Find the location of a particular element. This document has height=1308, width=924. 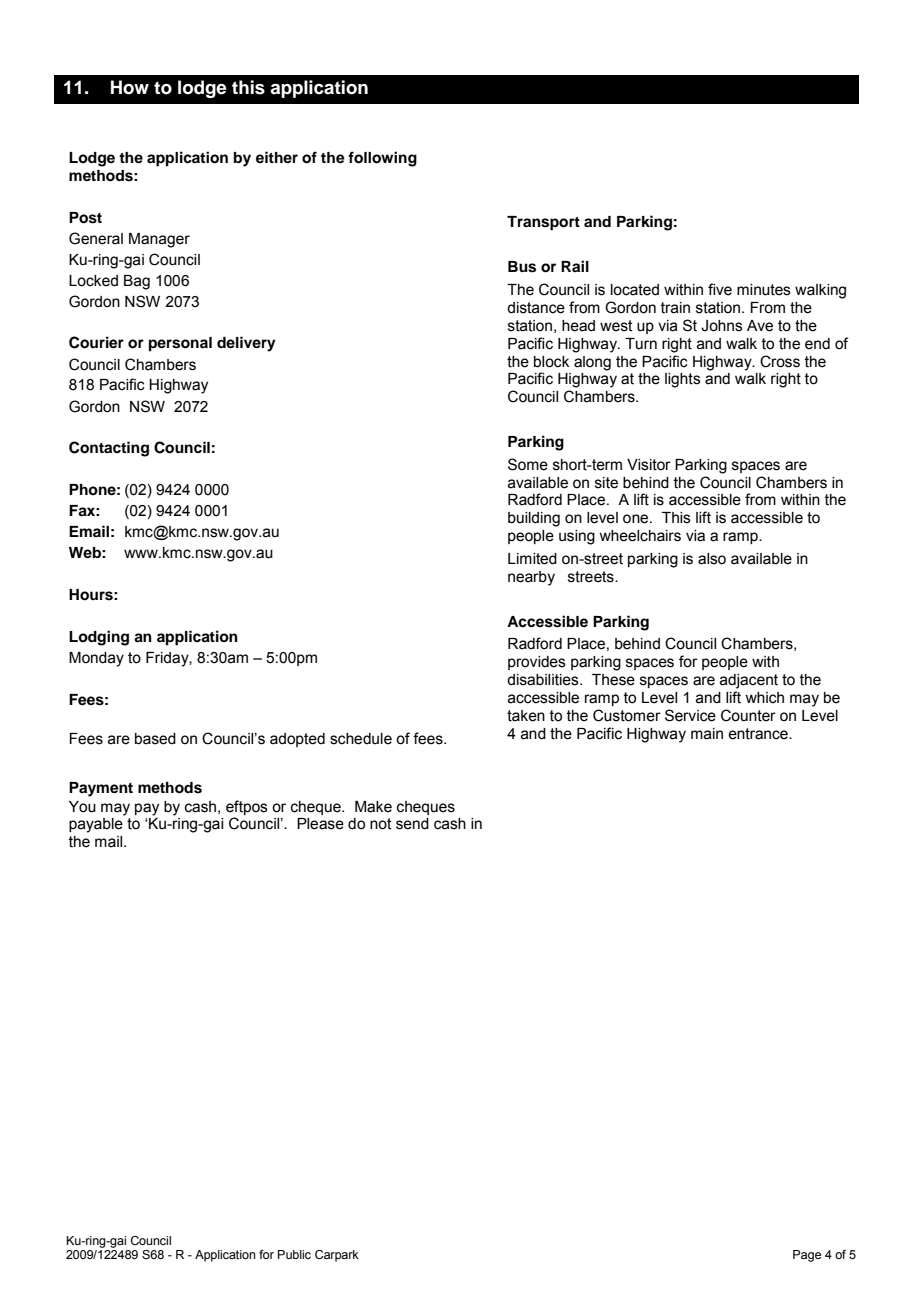

payable is located at coordinates (96, 825).
